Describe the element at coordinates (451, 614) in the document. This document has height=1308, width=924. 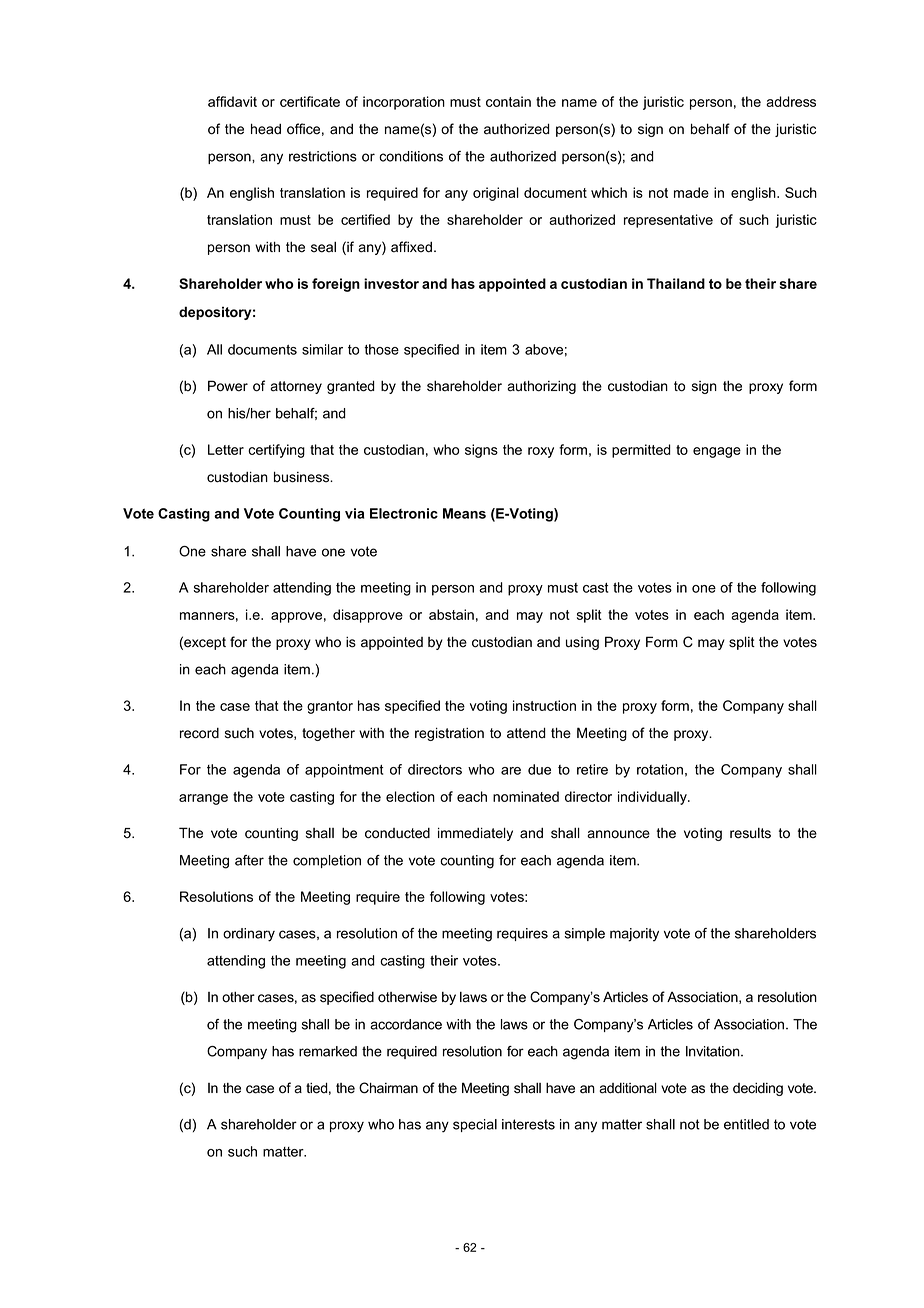
I see `abstain` at that location.
